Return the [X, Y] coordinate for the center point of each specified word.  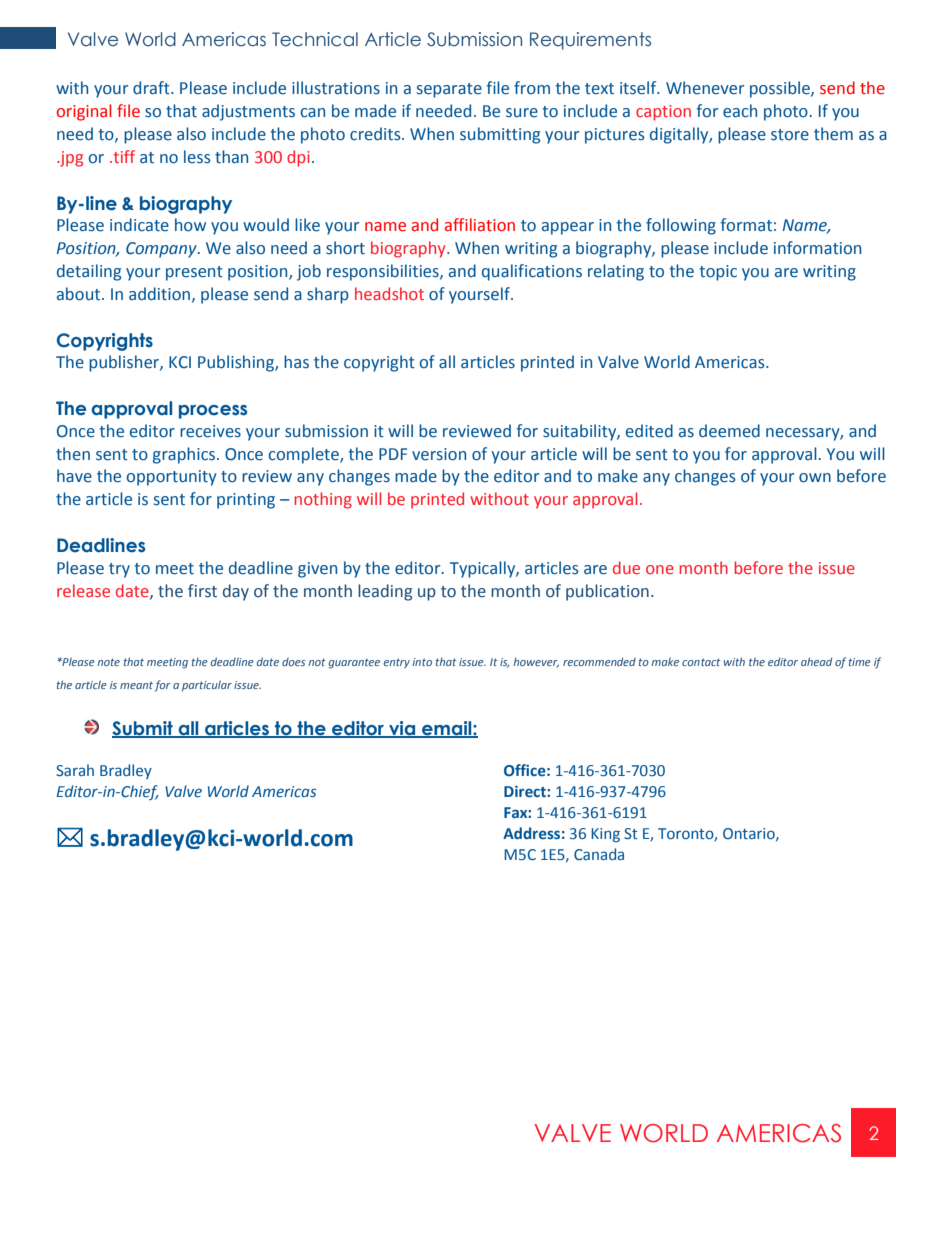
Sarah [75, 770]
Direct [526, 791]
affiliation [480, 225]
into [422, 662]
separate [449, 90]
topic [718, 273]
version [439, 454]
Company [162, 250]
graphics [185, 455]
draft [152, 88]
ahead [816, 661]
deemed [729, 431]
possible [781, 89]
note [108, 662]
